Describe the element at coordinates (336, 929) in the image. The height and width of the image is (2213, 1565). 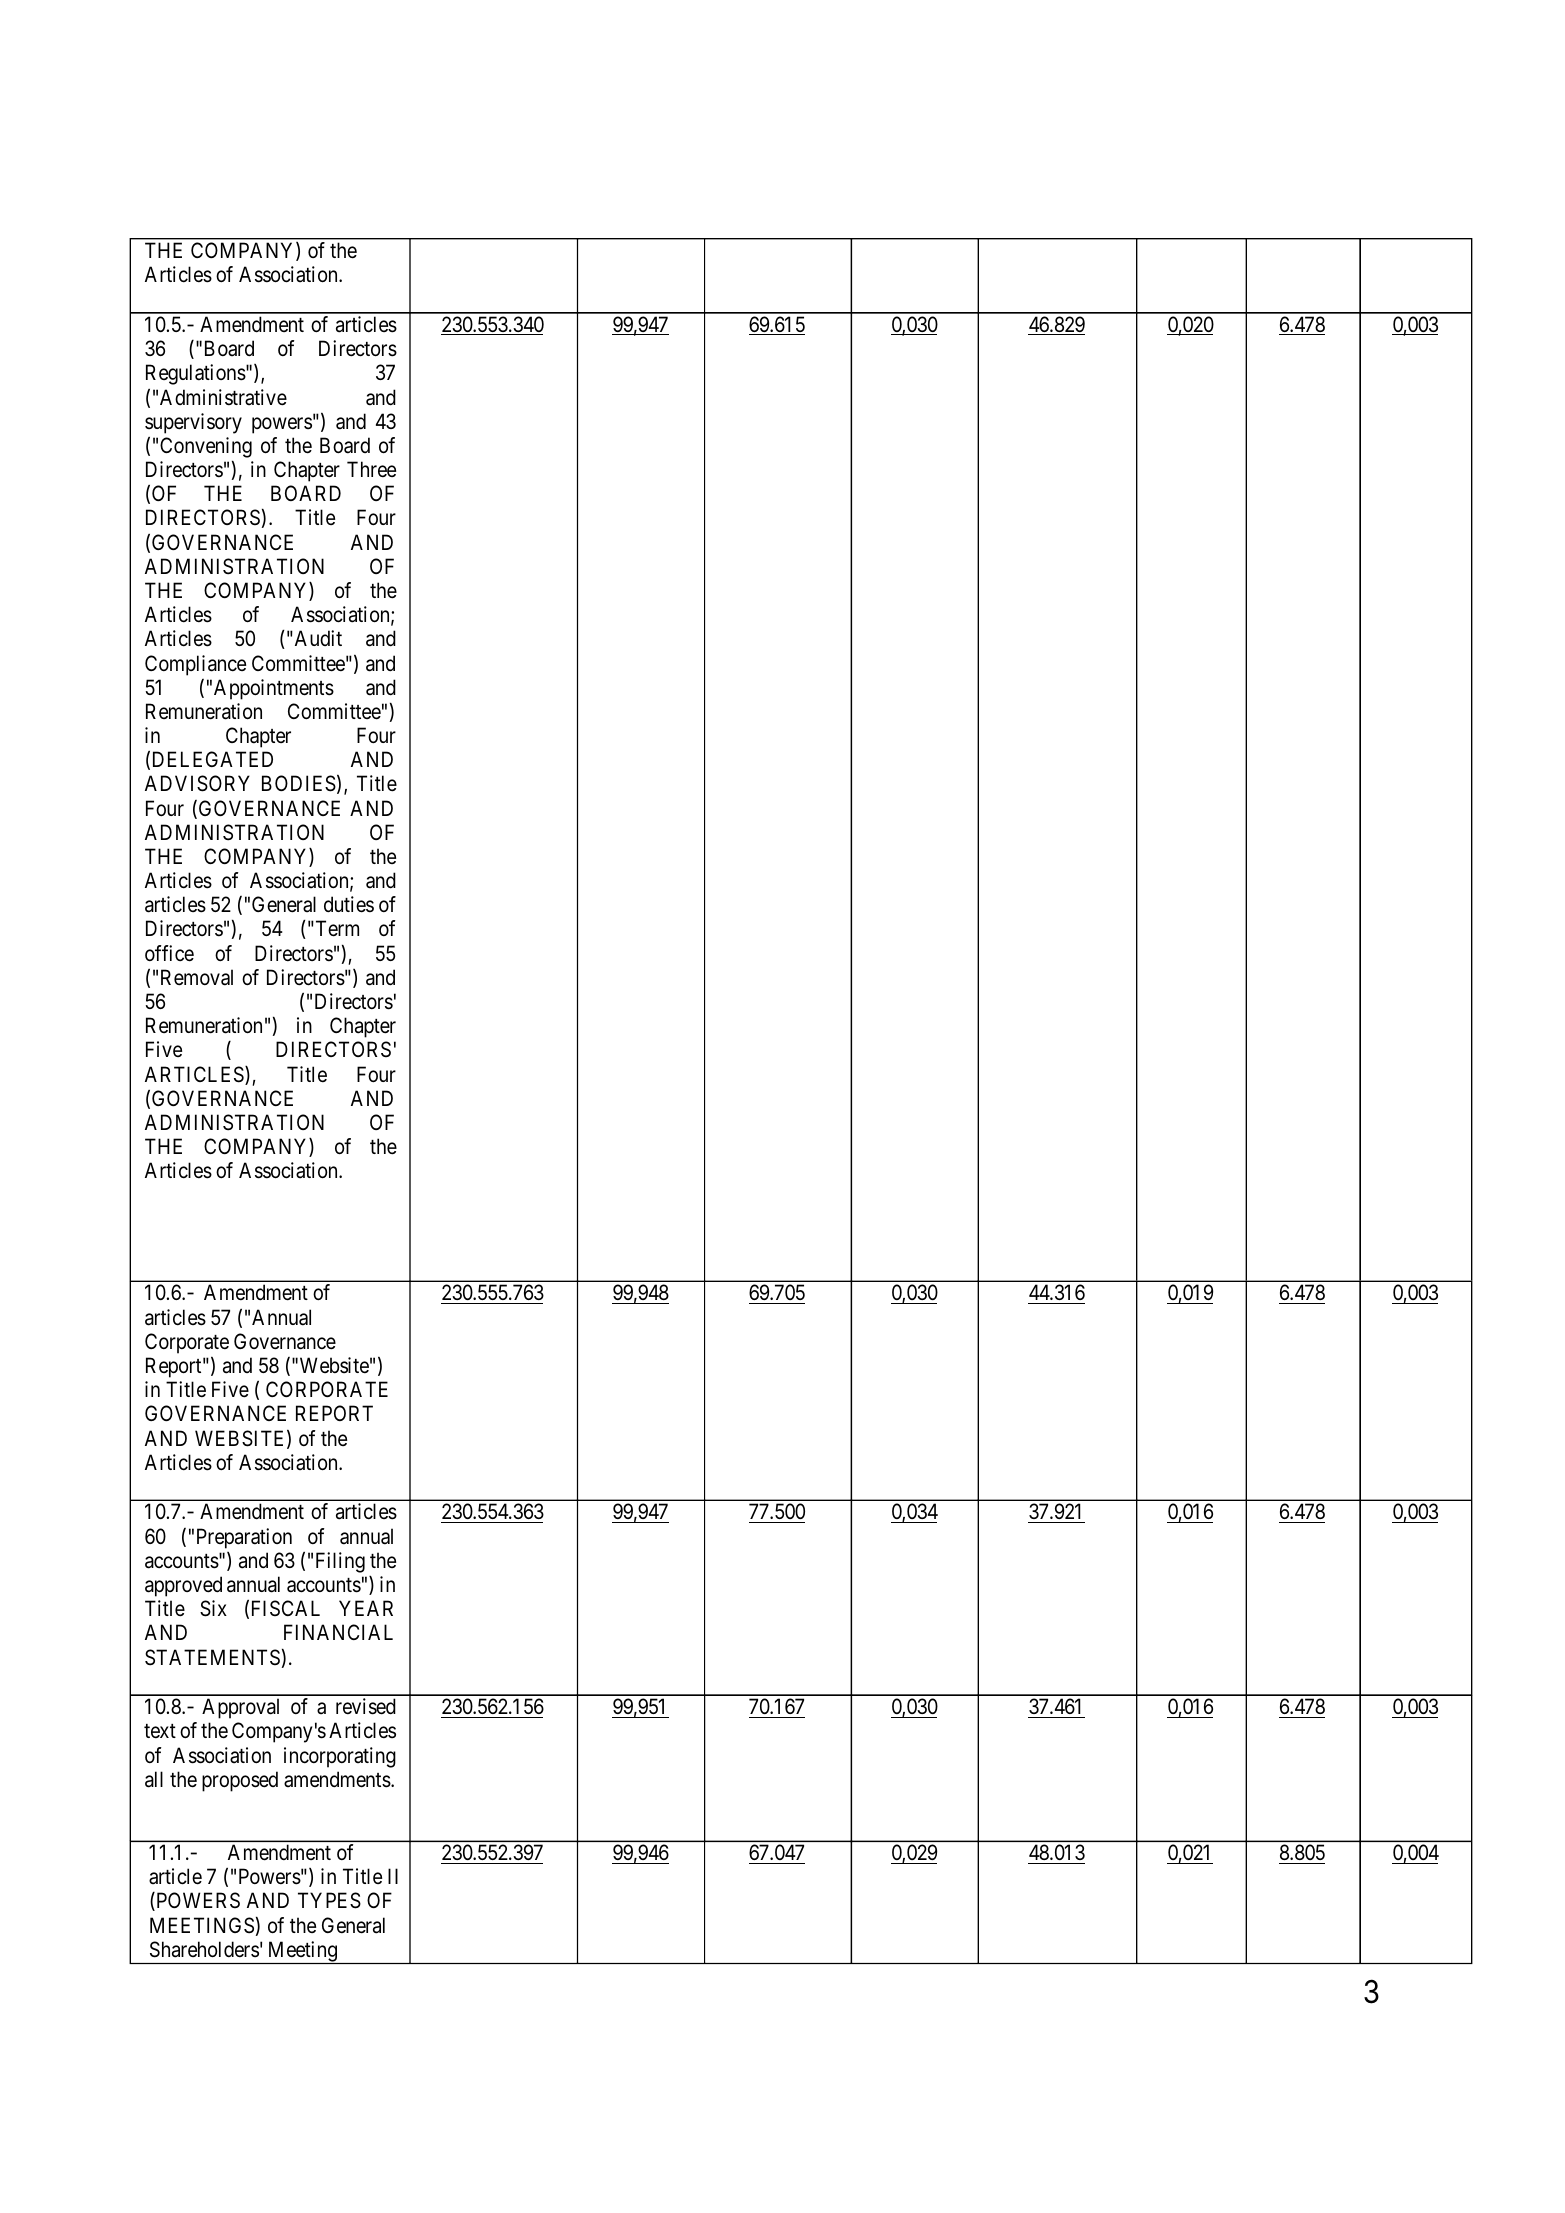
I see `Term` at that location.
